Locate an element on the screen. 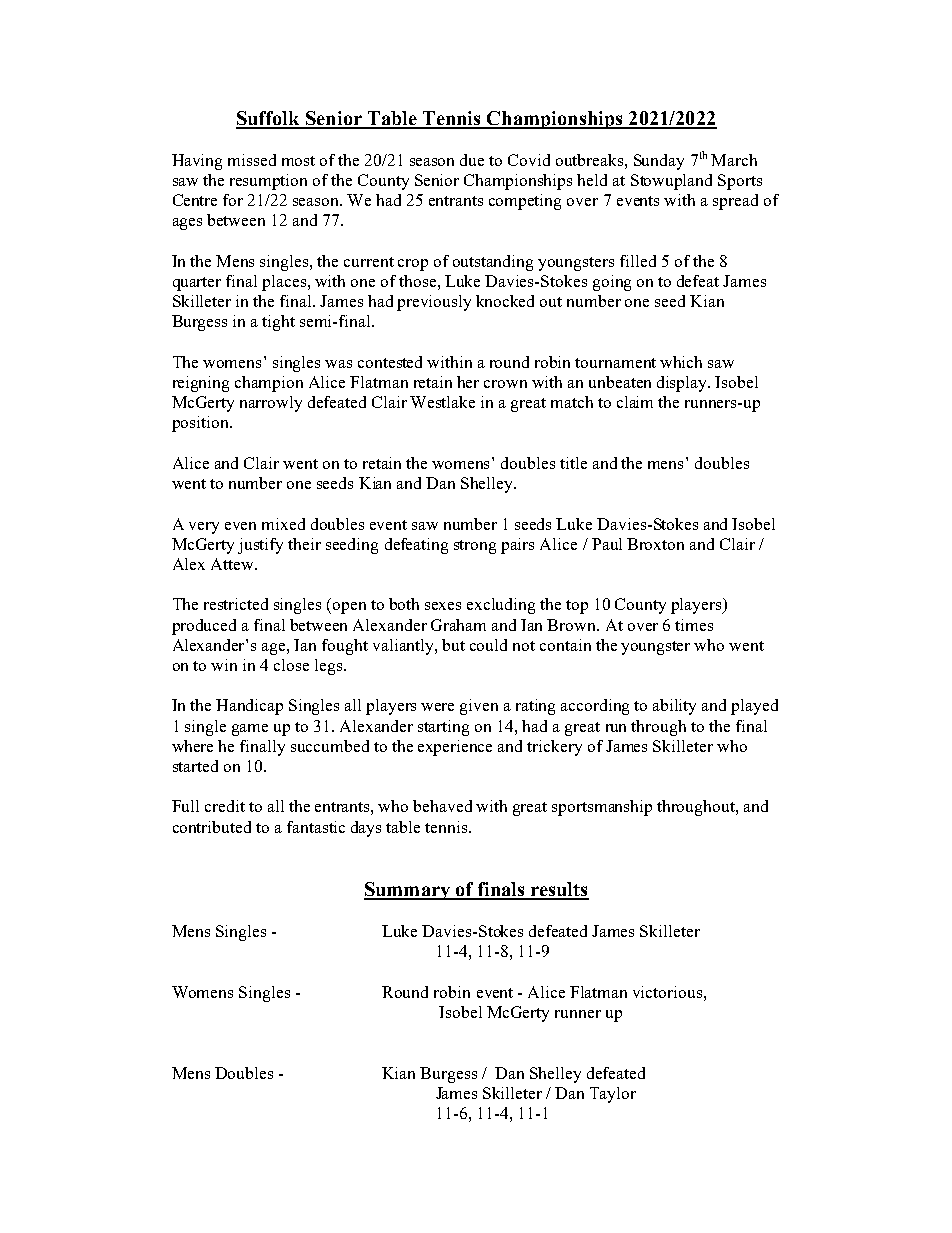 This screenshot has height=1233, width=952. Sunday is located at coordinates (659, 162).
